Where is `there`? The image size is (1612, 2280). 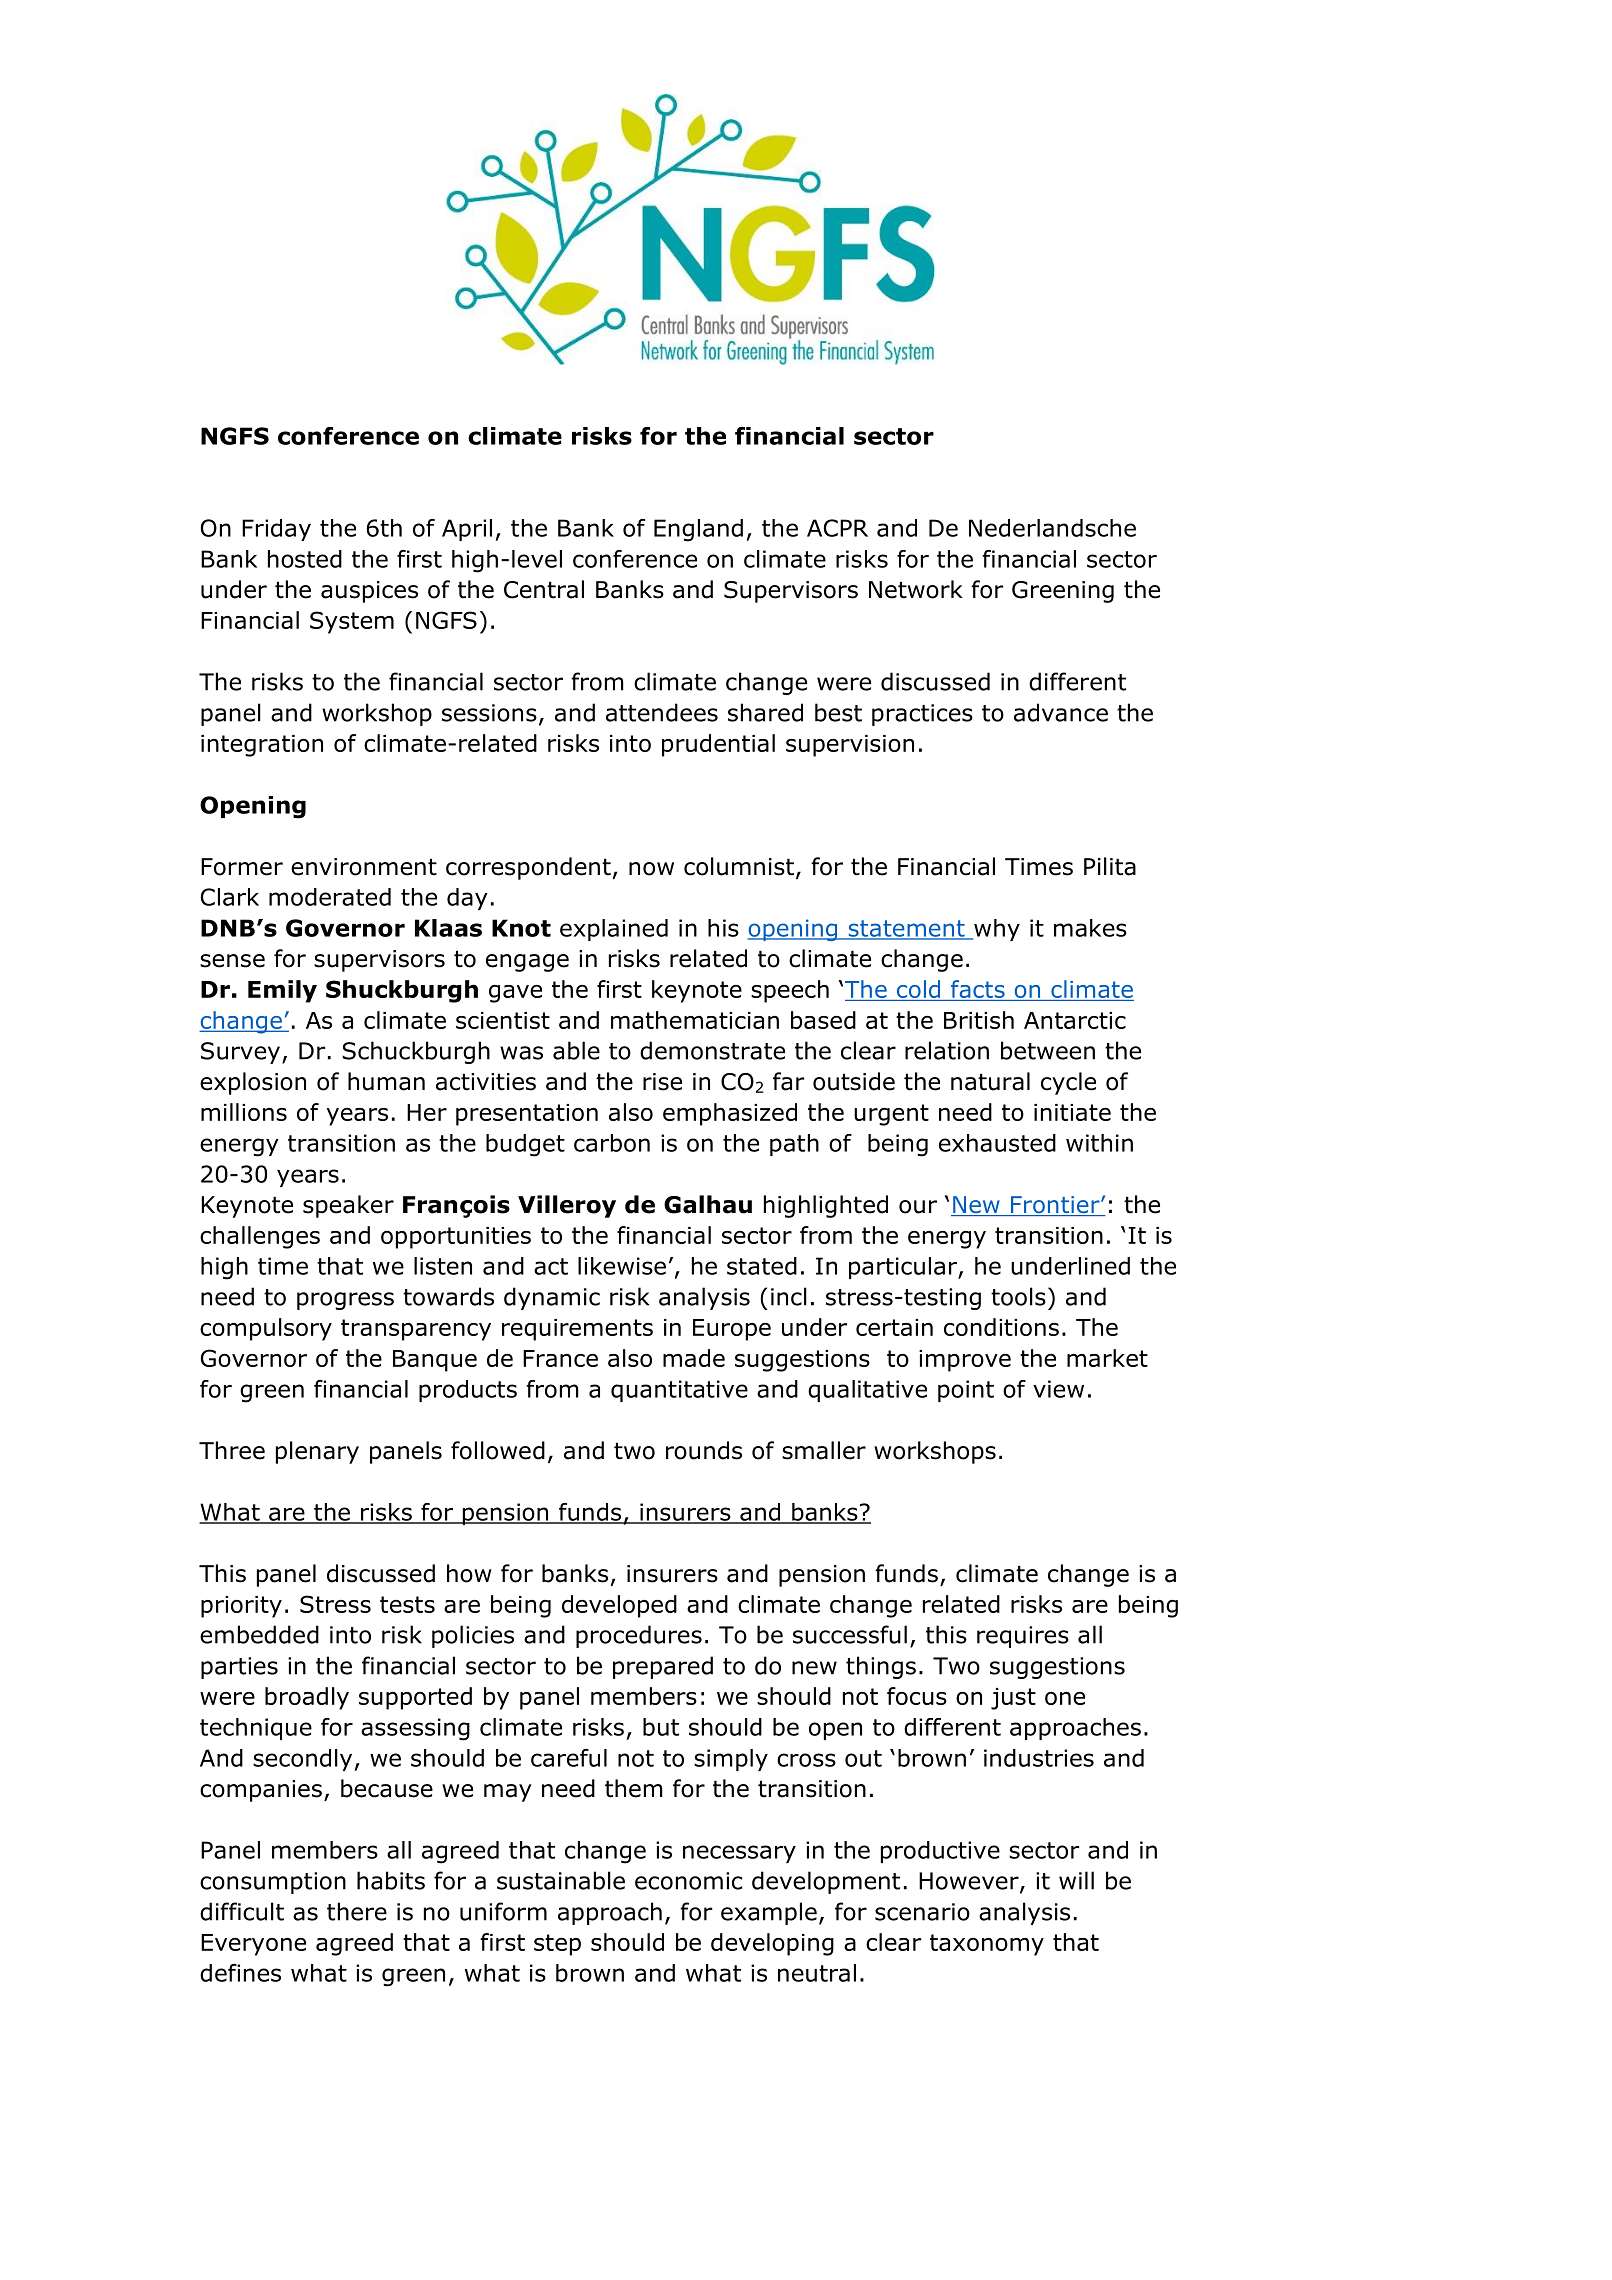 there is located at coordinates (357, 1911).
